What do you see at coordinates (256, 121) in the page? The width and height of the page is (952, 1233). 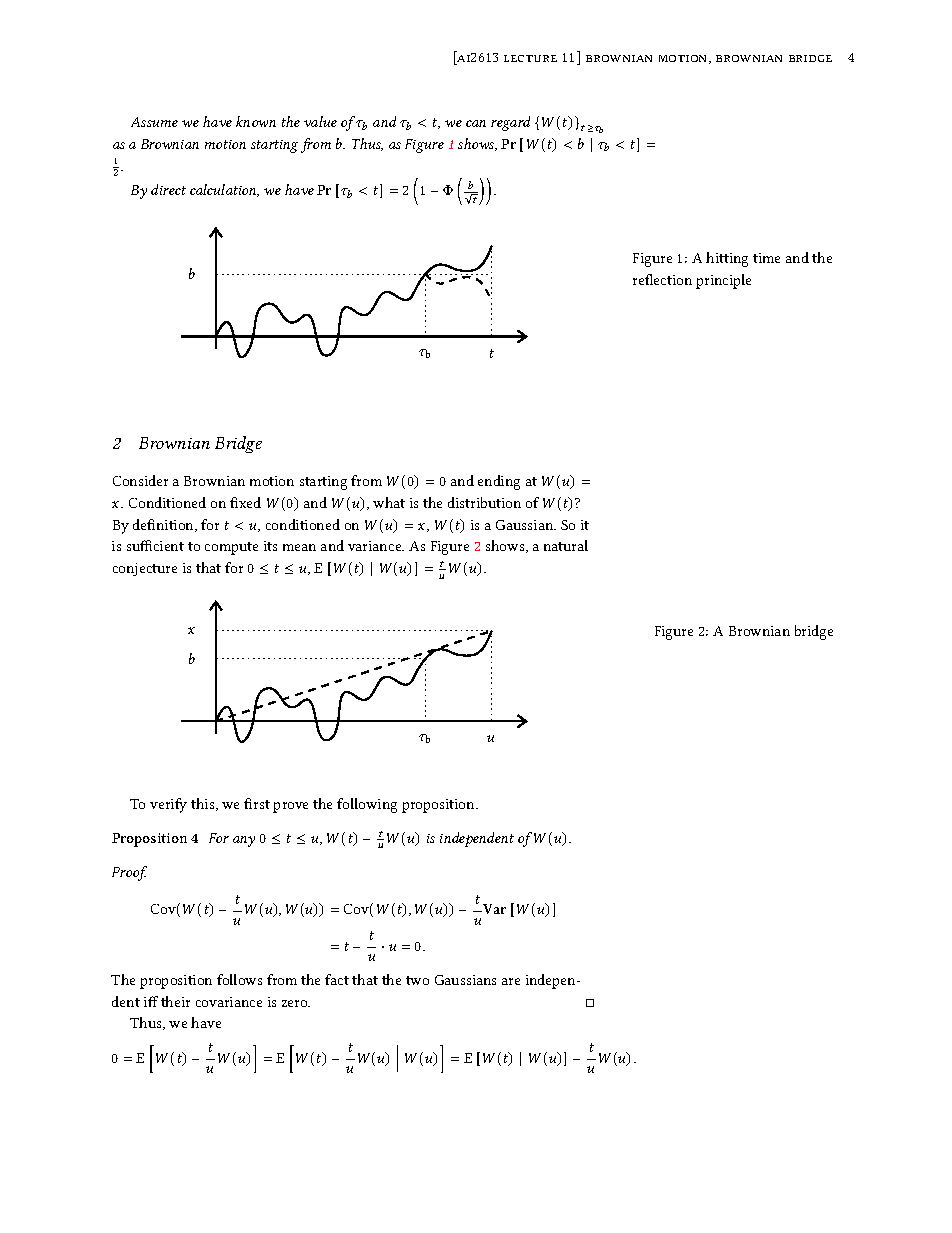 I see `known` at bounding box center [256, 121].
